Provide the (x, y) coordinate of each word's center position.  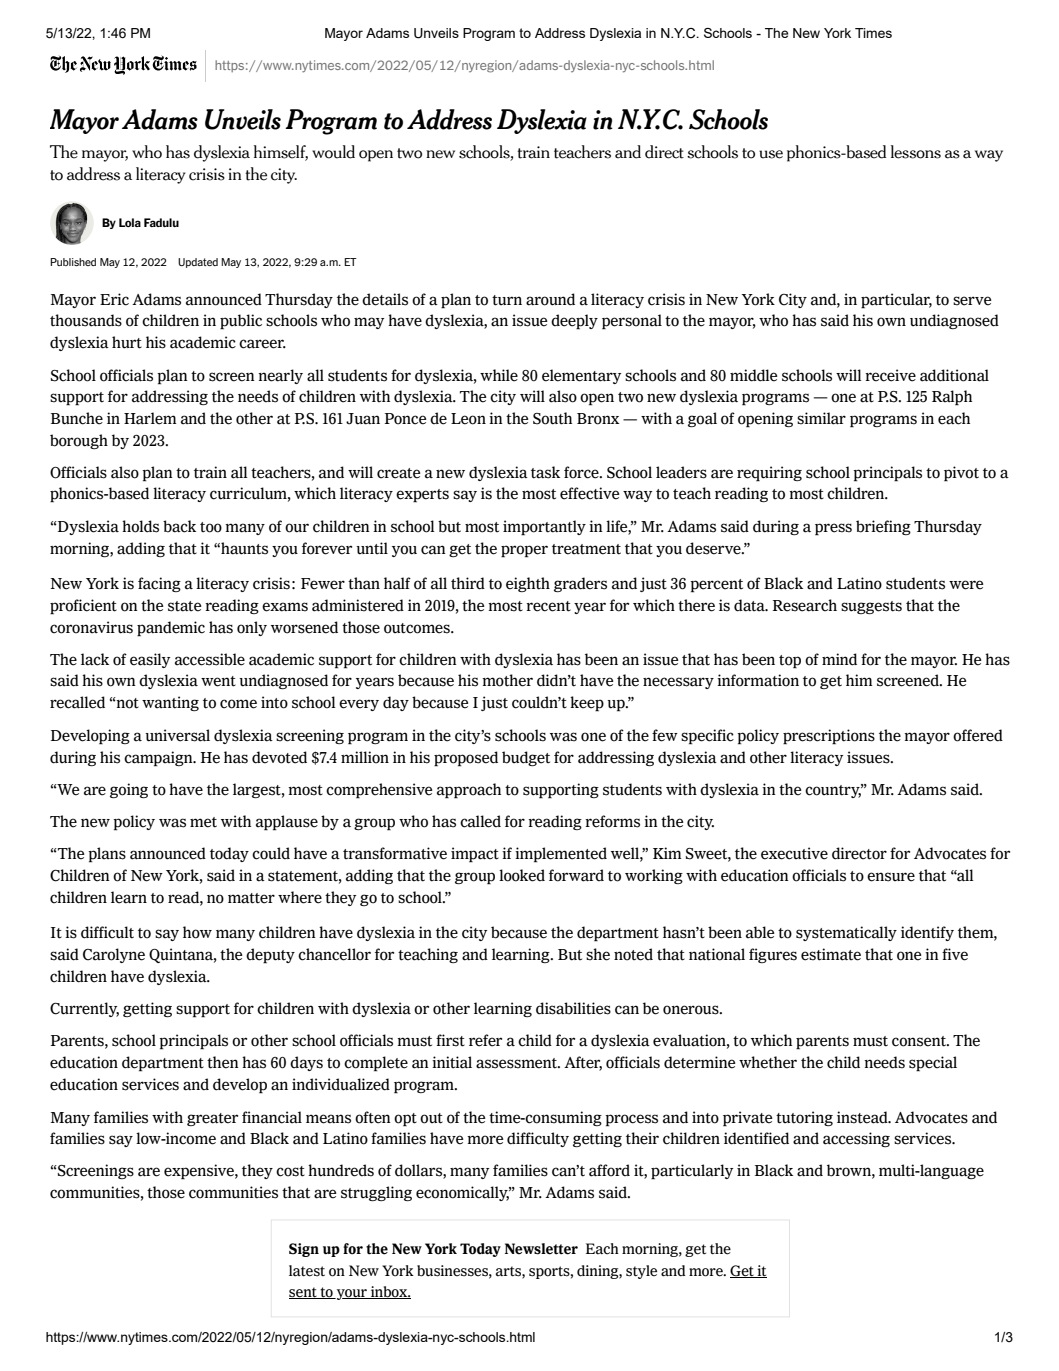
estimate (831, 954)
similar (821, 418)
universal (177, 735)
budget (526, 758)
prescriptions (829, 737)
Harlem (150, 418)
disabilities (573, 1008)
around (550, 299)
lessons (916, 152)
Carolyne (114, 955)
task (545, 472)
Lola (130, 222)
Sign (304, 1250)
